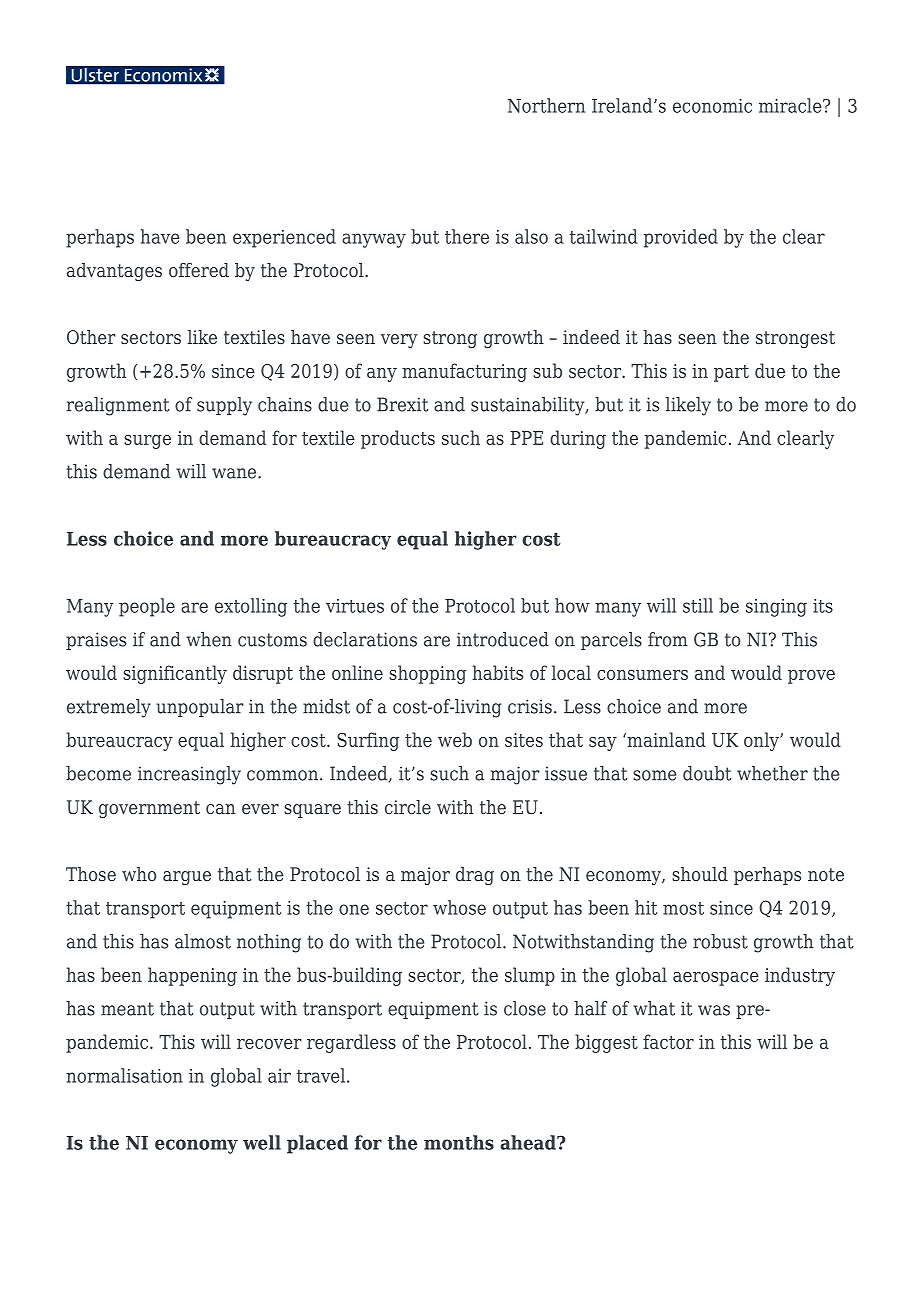  Describe the element at coordinates (284, 238) in the screenshot. I see `experienced` at that location.
